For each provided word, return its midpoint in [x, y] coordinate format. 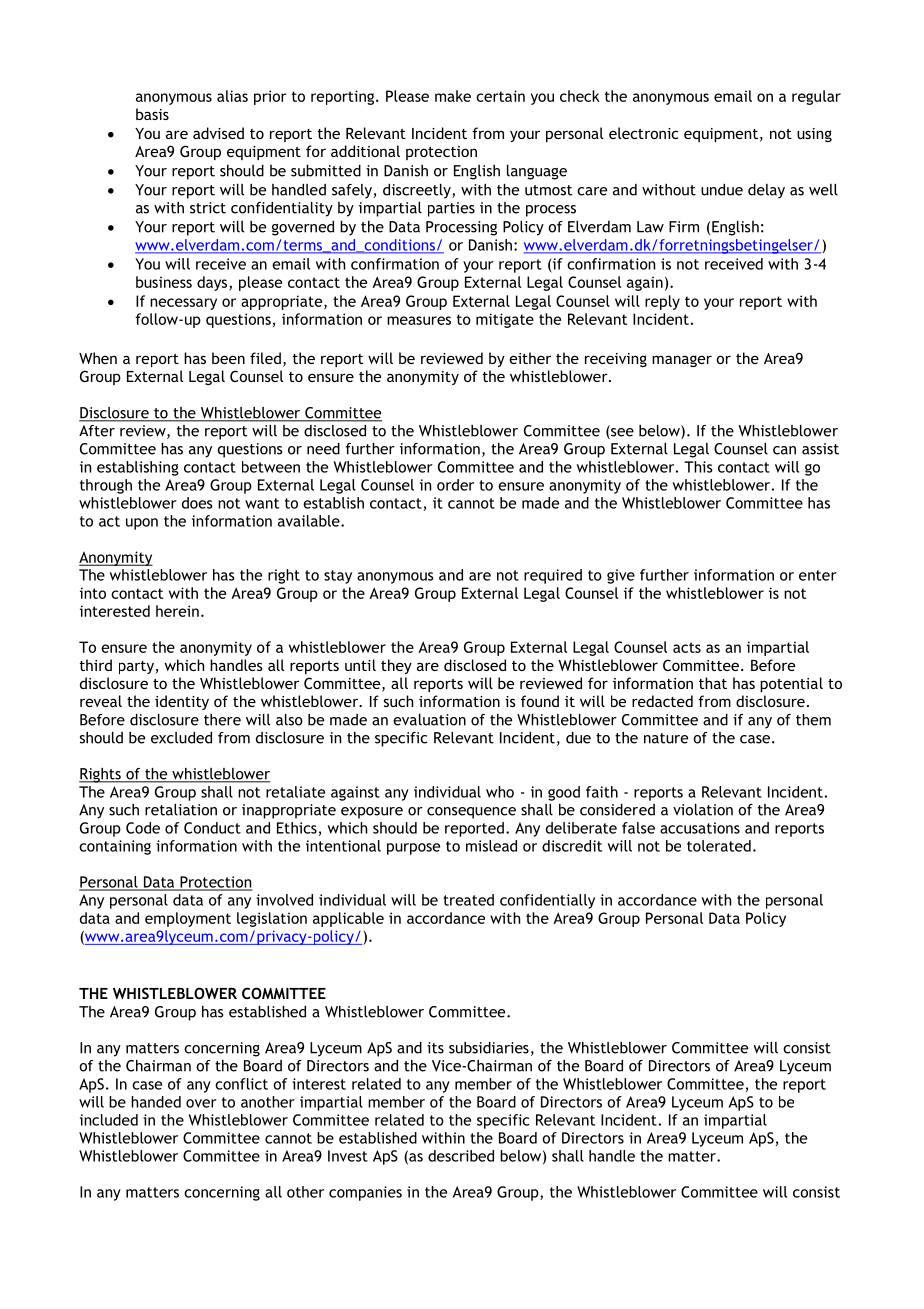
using [814, 135]
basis [152, 114]
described [461, 1156]
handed [156, 1102]
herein [177, 611]
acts [687, 647]
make [453, 96]
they [396, 666]
